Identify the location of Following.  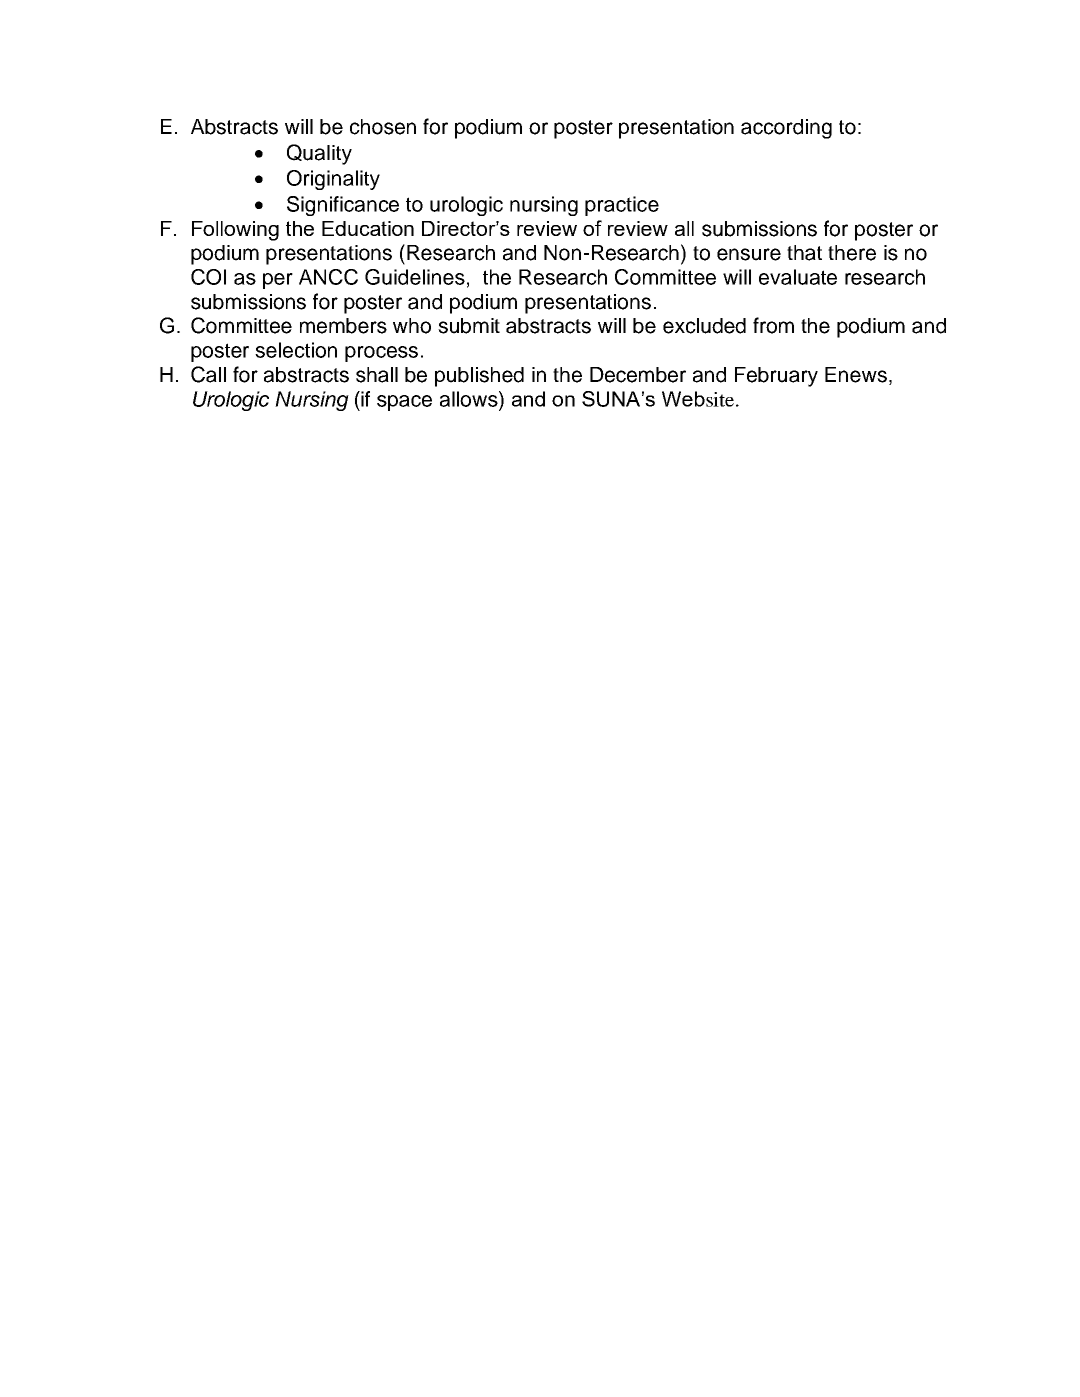
(235, 231).
